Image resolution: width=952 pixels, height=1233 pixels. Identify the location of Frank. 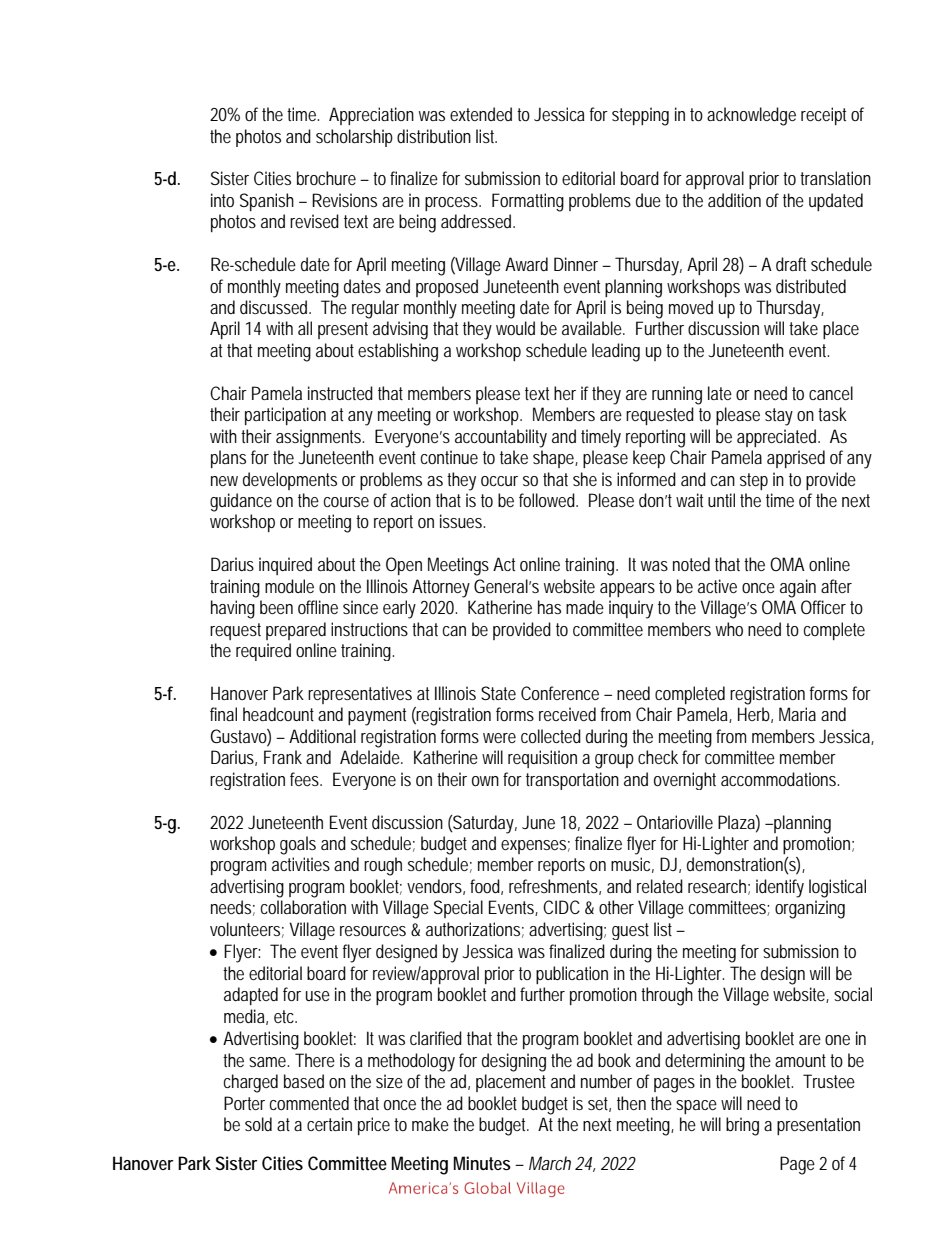
(283, 757).
